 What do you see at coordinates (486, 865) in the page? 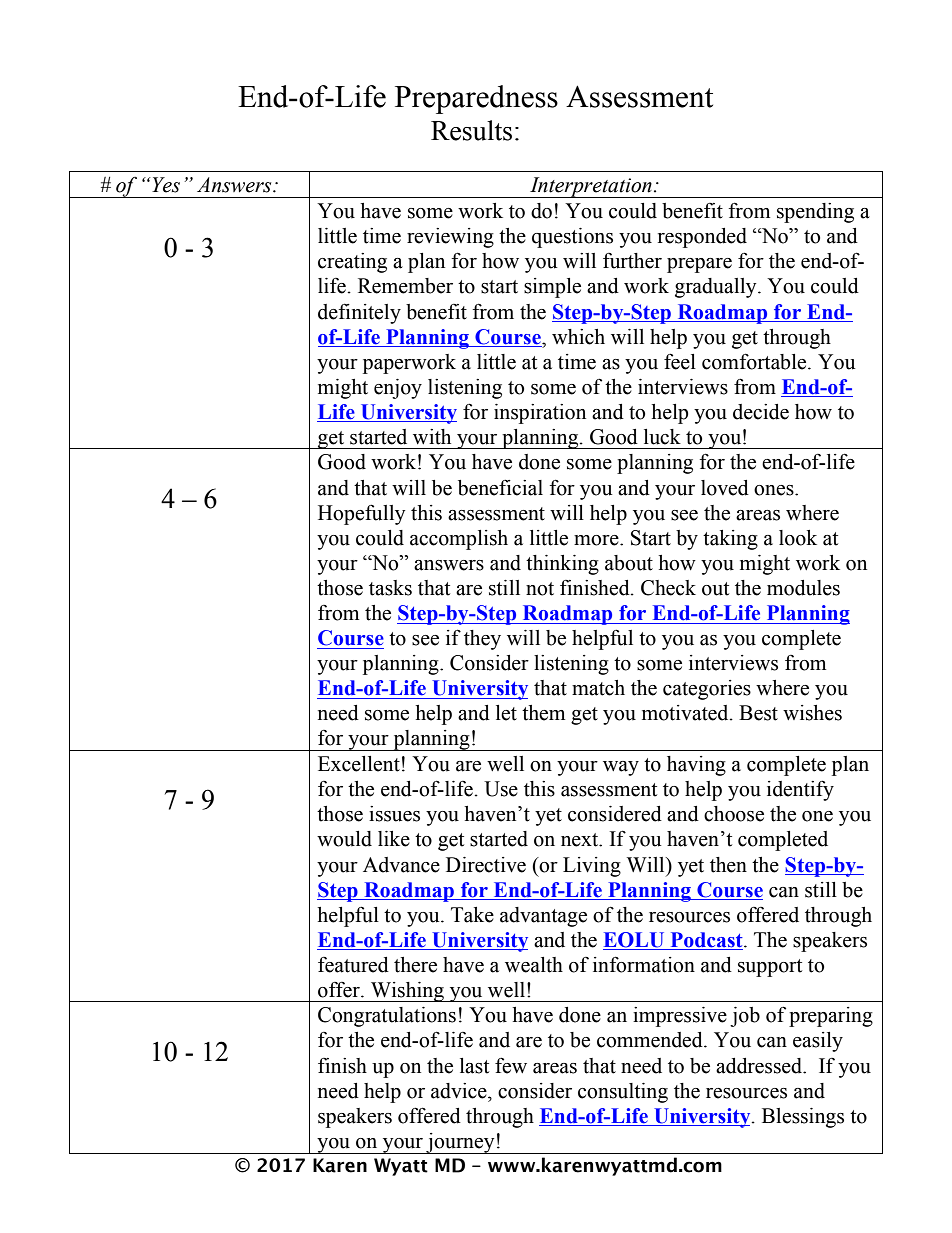
I see `Directive` at bounding box center [486, 865].
